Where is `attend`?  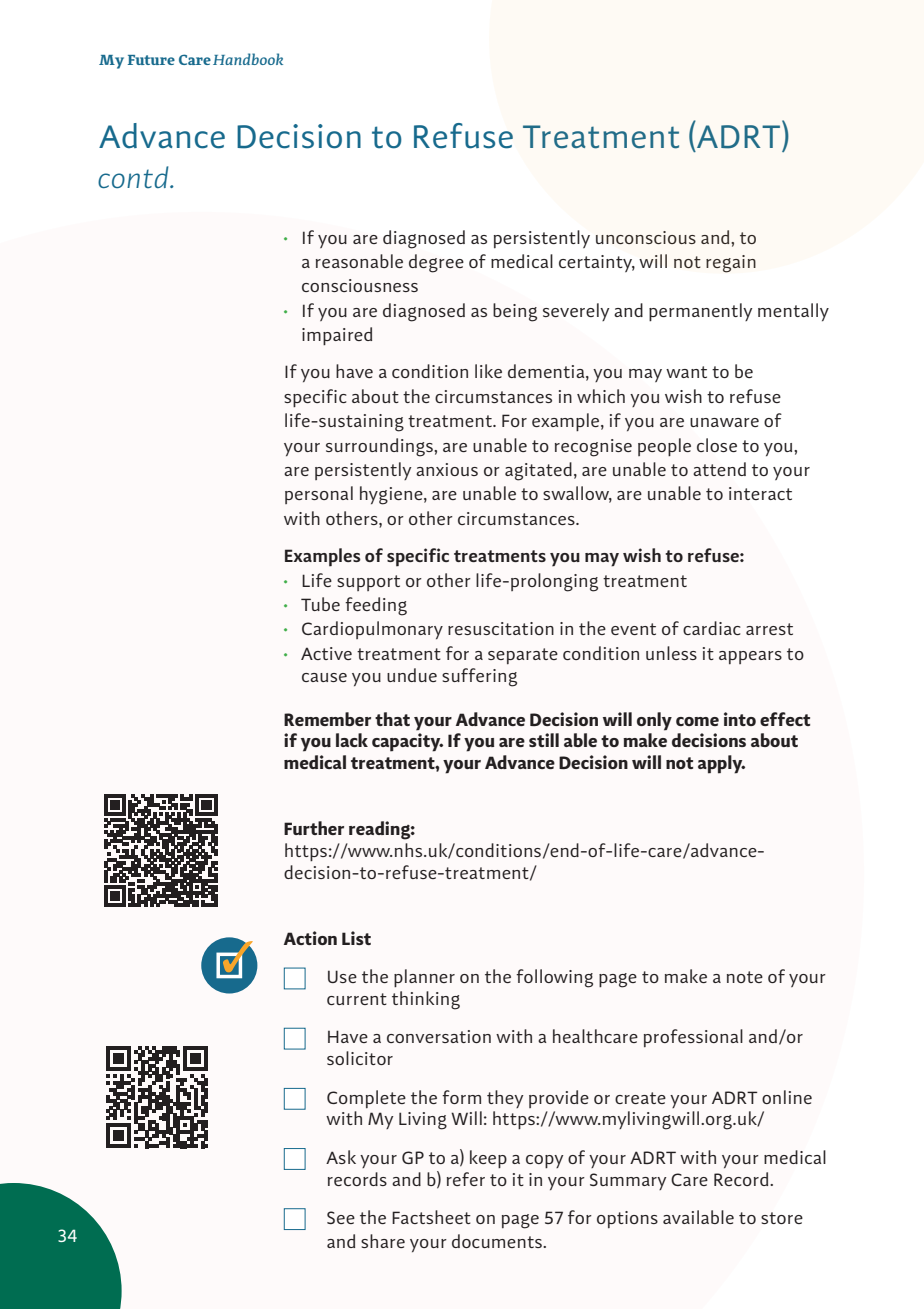
attend is located at coordinates (719, 469).
